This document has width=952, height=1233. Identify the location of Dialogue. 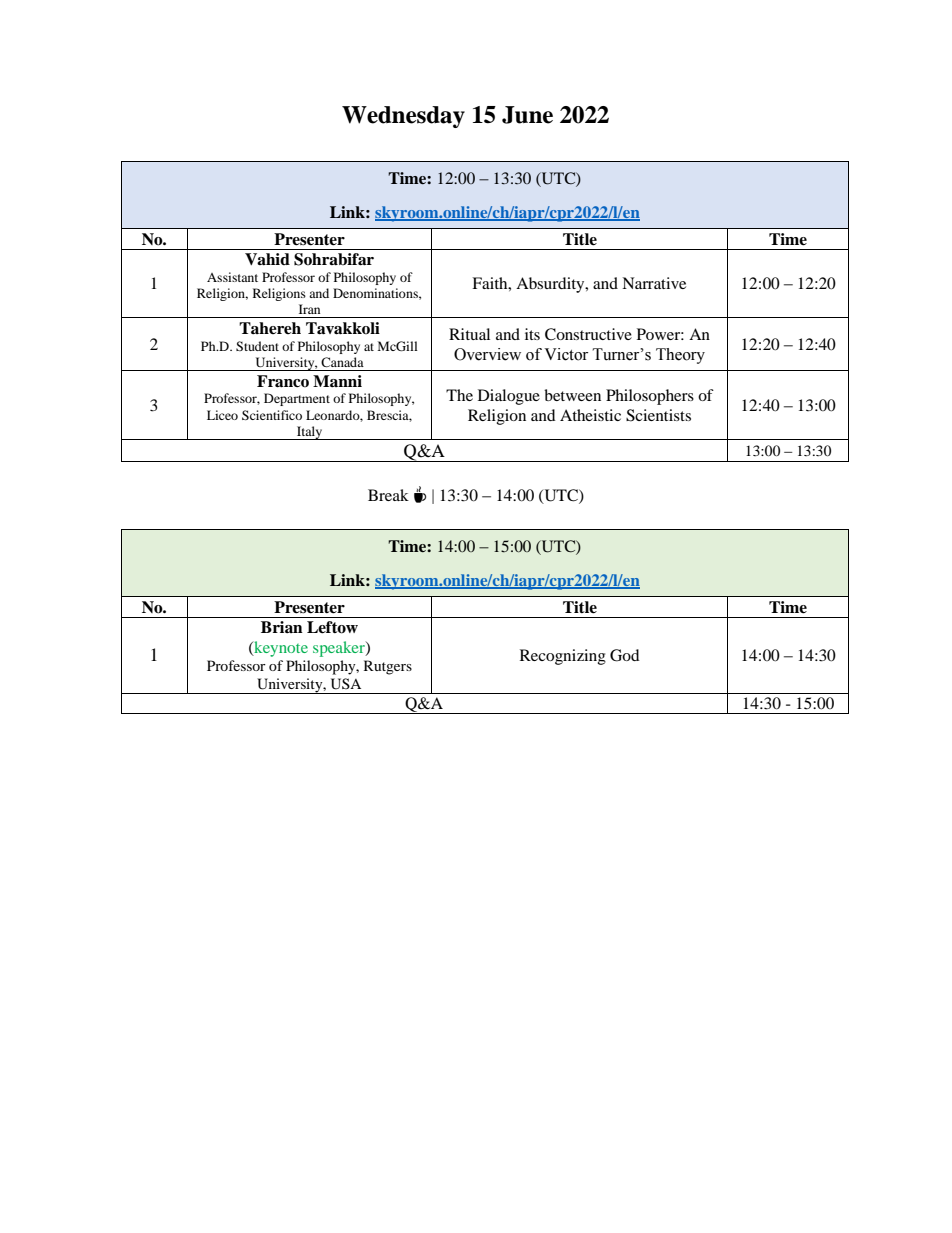
(509, 397).
